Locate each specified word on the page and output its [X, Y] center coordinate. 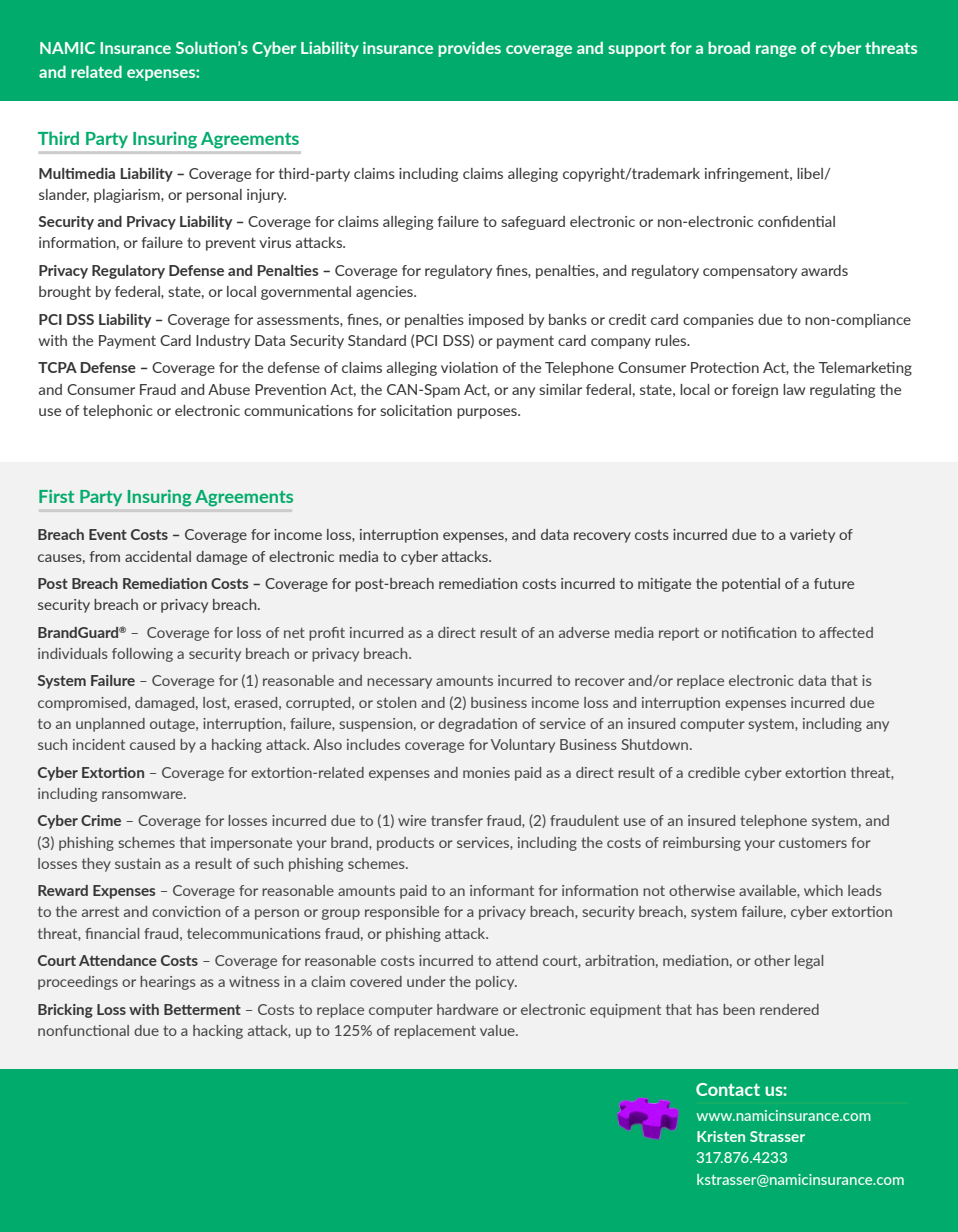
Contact [728, 1089]
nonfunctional [83, 1030]
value [498, 1030]
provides [469, 49]
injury [266, 196]
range [776, 51]
